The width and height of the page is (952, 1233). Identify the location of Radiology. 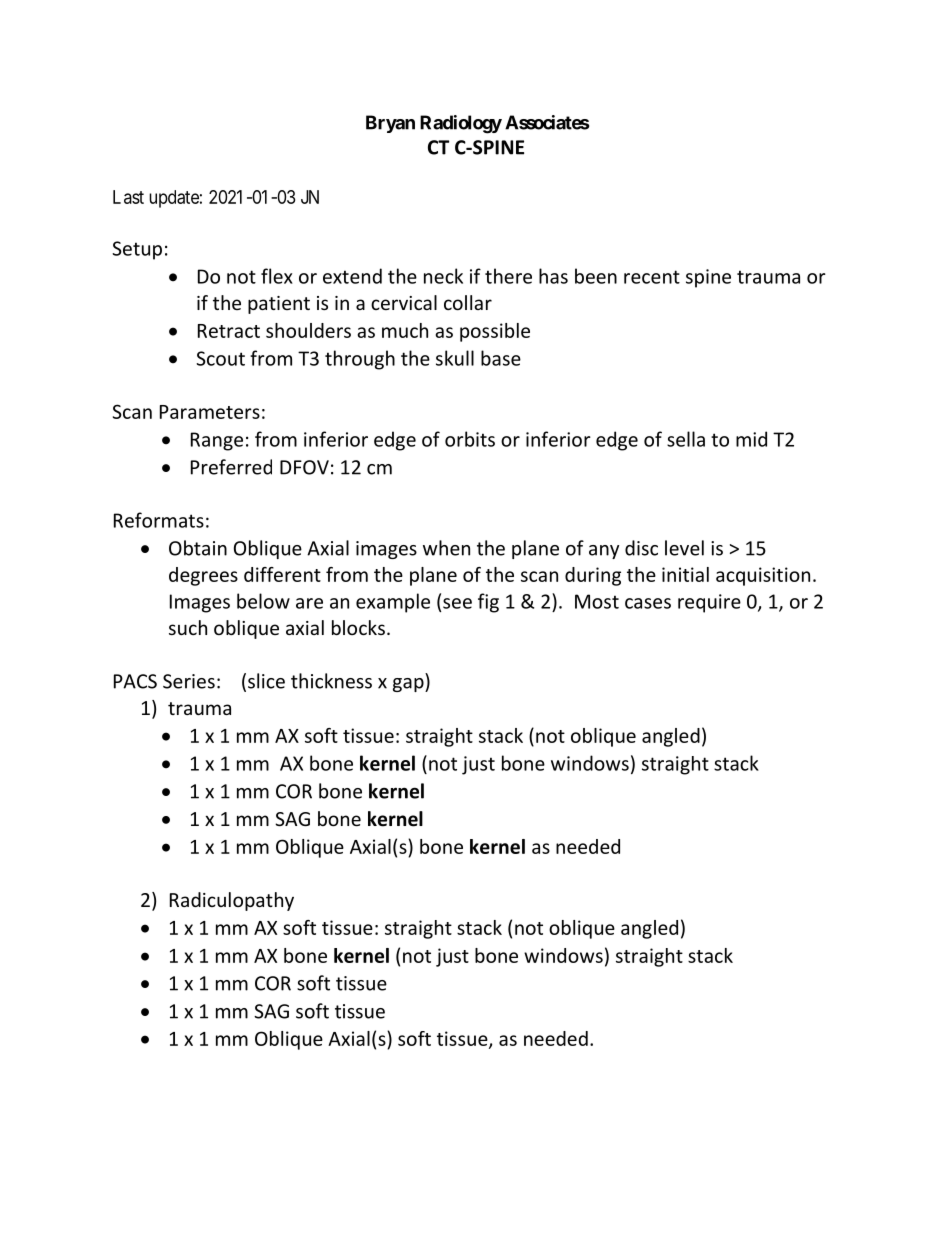
(461, 124).
